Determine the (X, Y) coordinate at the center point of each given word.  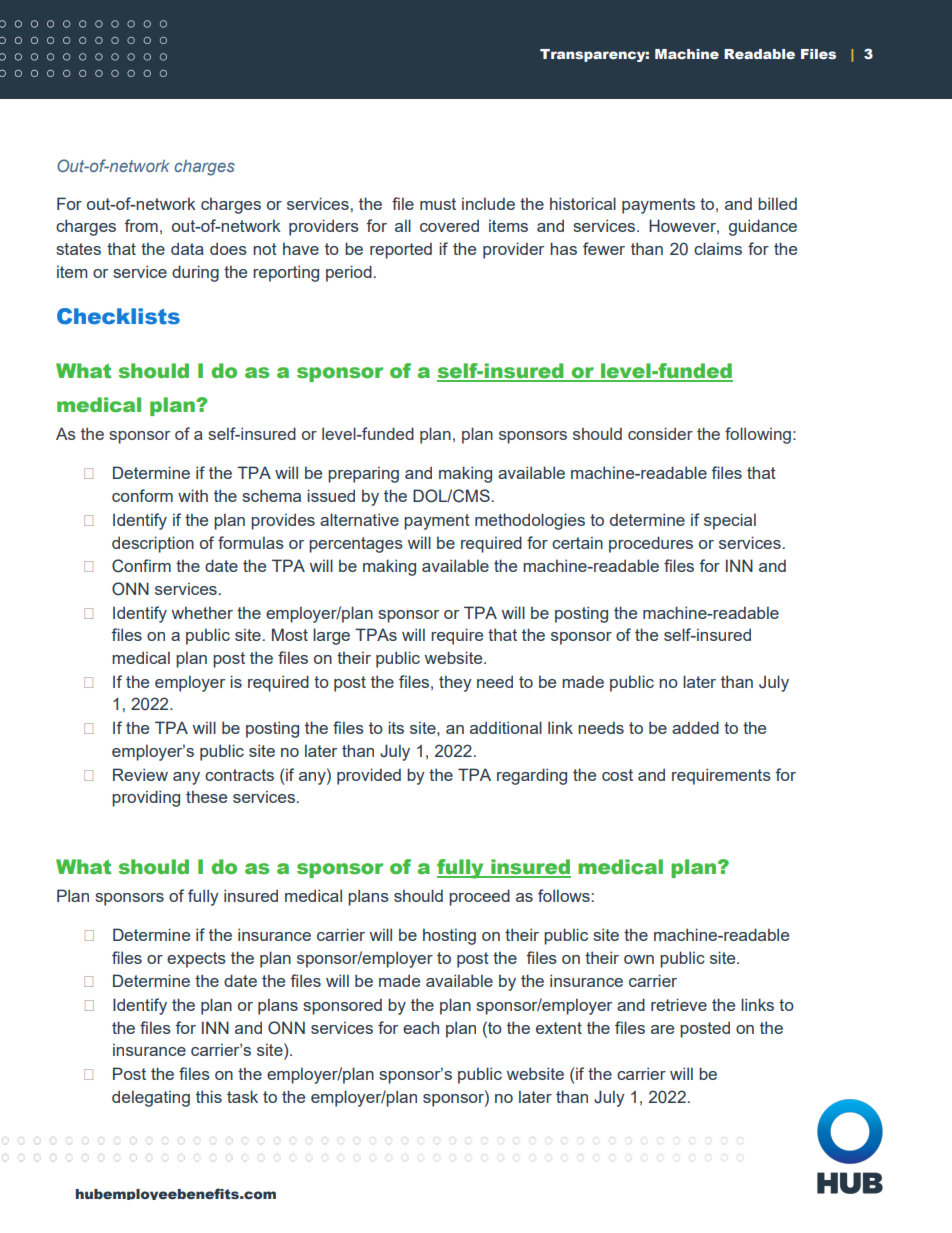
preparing (363, 474)
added (695, 727)
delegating (151, 1098)
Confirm (141, 566)
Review (140, 774)
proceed (479, 897)
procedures (651, 544)
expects (196, 960)
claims (718, 248)
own (639, 959)
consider (660, 433)
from (141, 225)
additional (506, 727)
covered (449, 225)
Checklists (118, 316)
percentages (356, 545)
